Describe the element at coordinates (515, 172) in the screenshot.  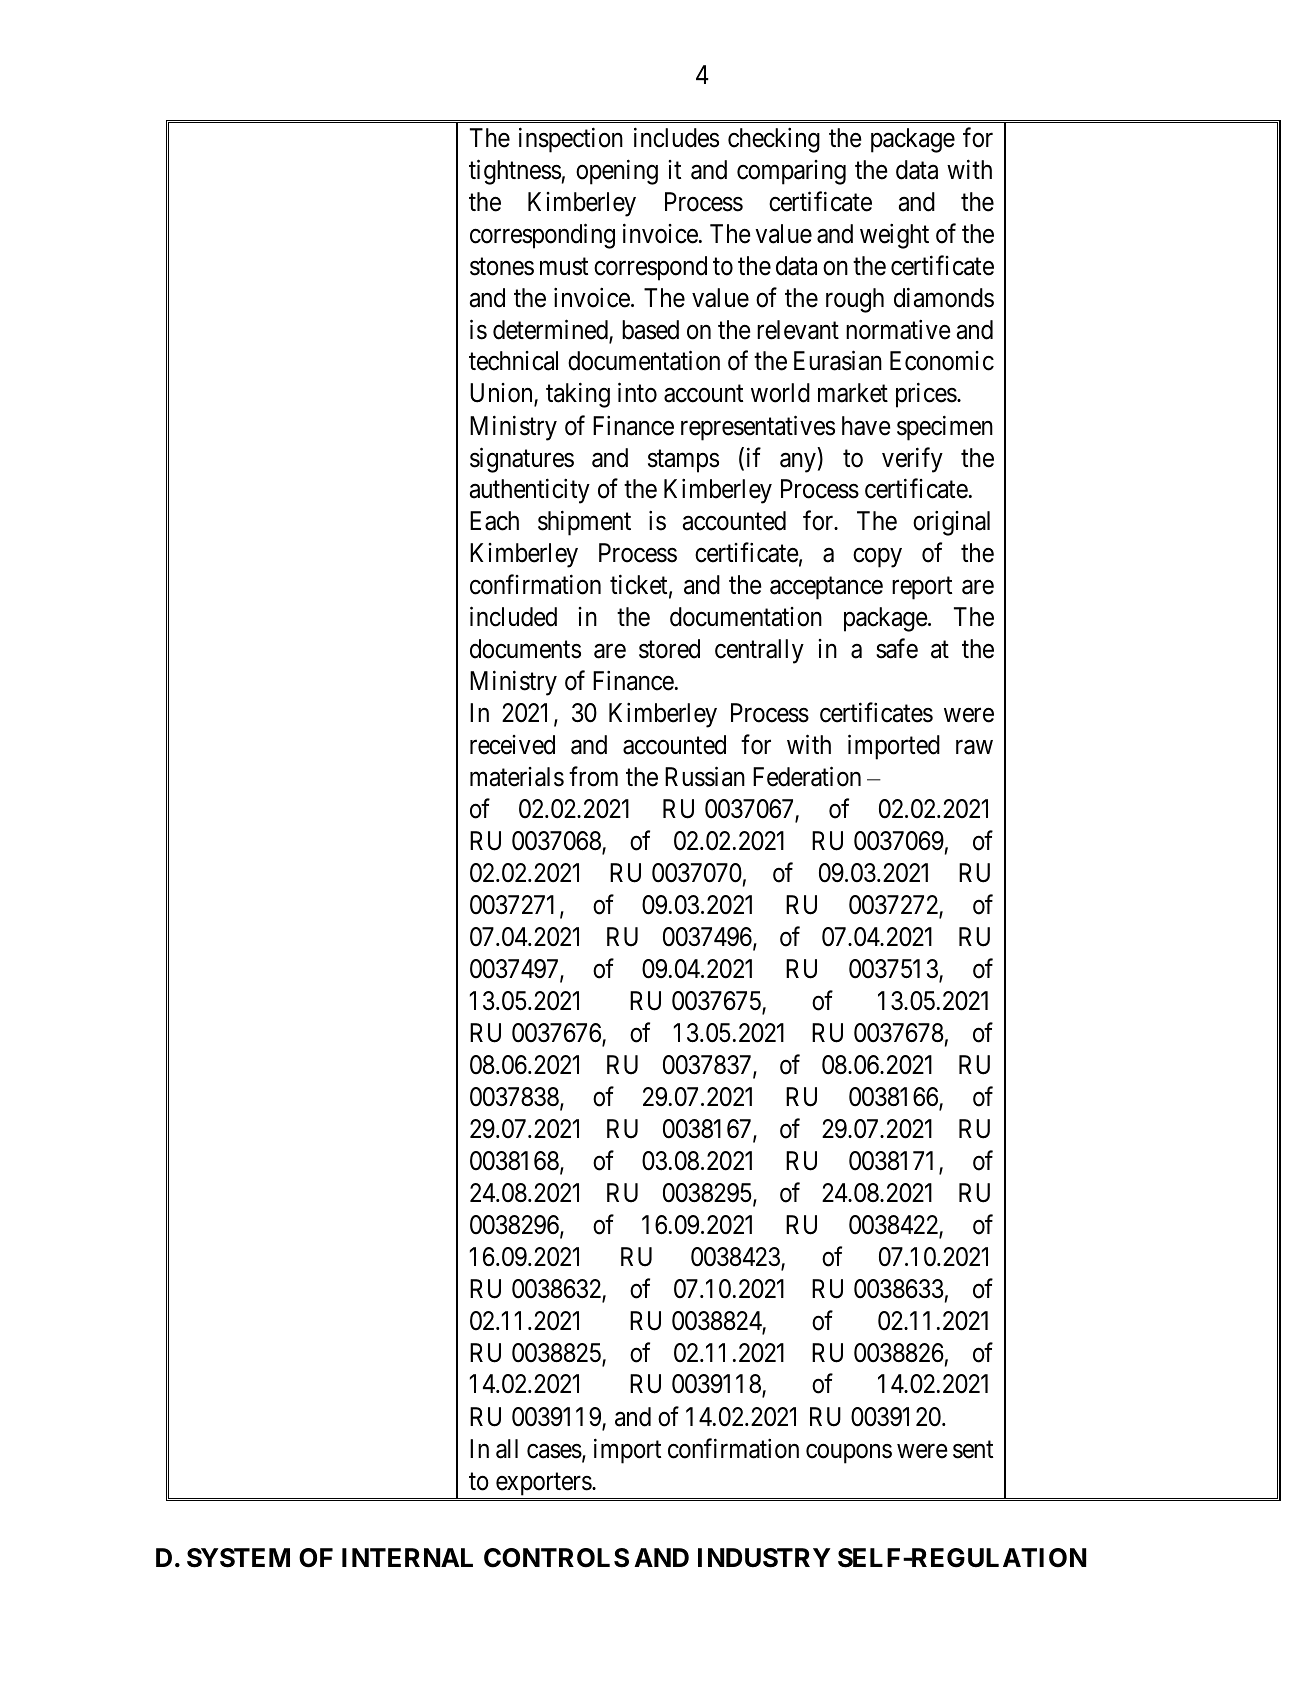
I see `tightness` at that location.
